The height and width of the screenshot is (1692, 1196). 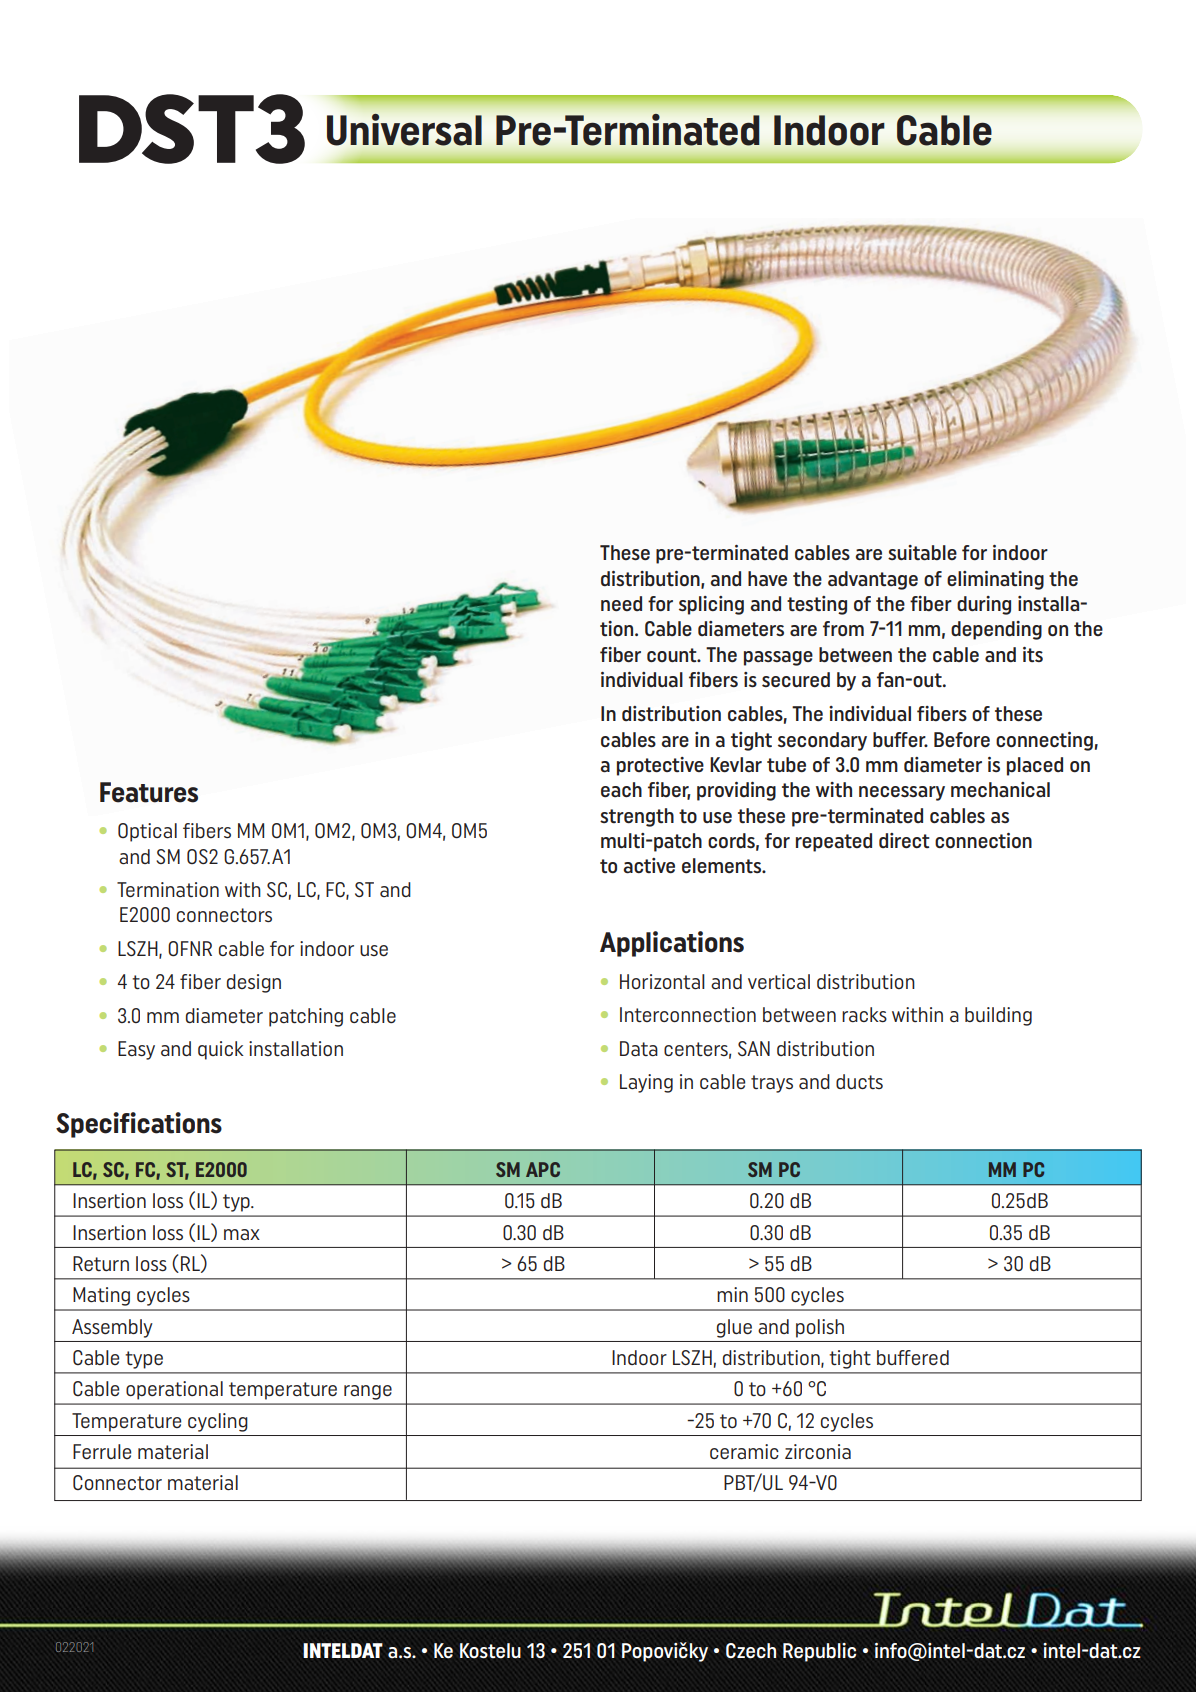 What do you see at coordinates (621, 603) in the screenshot?
I see `need` at bounding box center [621, 603].
